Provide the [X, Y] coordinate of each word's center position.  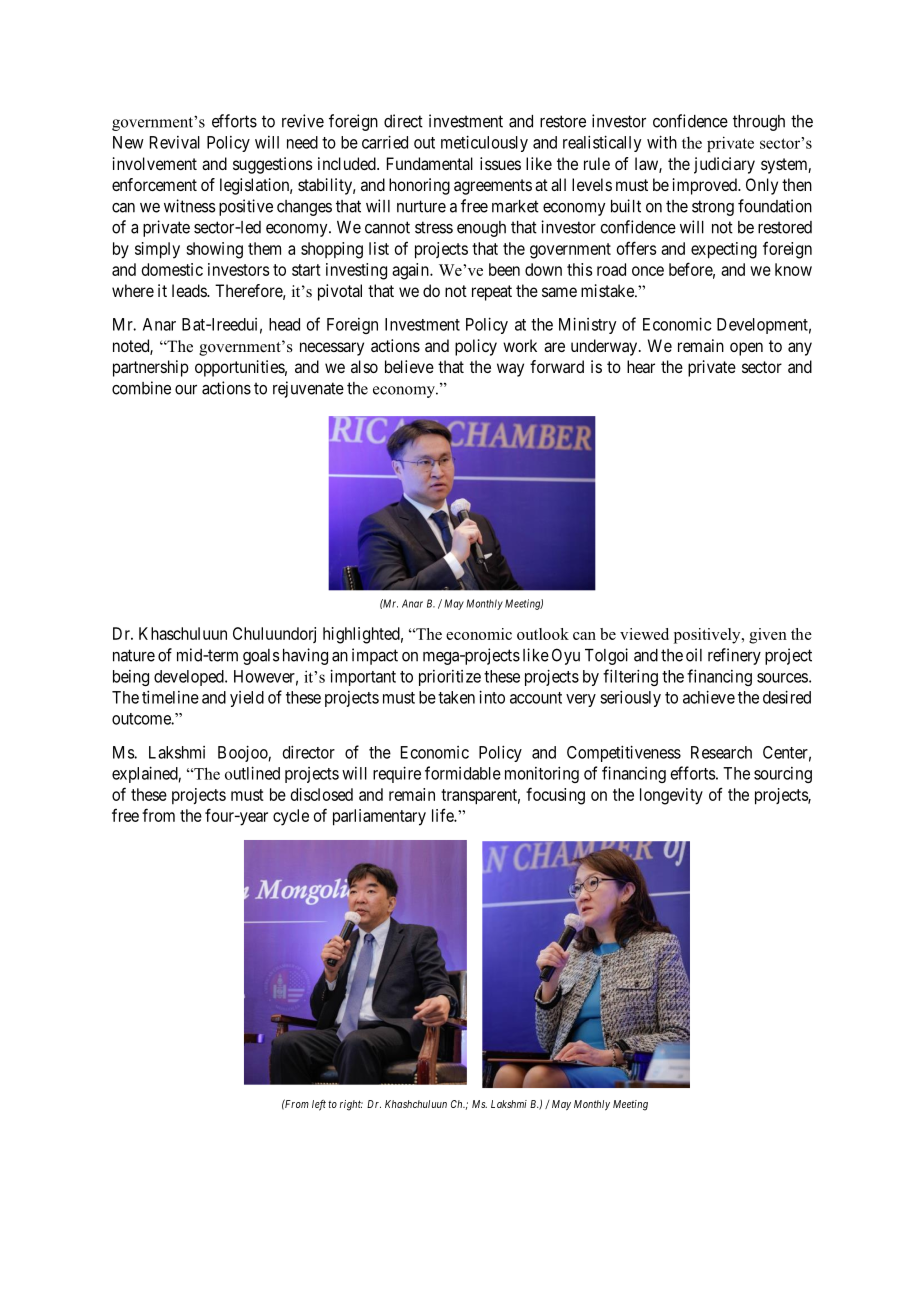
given [768, 636]
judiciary [724, 165]
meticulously [484, 143]
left [319, 1105]
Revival [175, 142]
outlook [543, 634]
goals [261, 657]
